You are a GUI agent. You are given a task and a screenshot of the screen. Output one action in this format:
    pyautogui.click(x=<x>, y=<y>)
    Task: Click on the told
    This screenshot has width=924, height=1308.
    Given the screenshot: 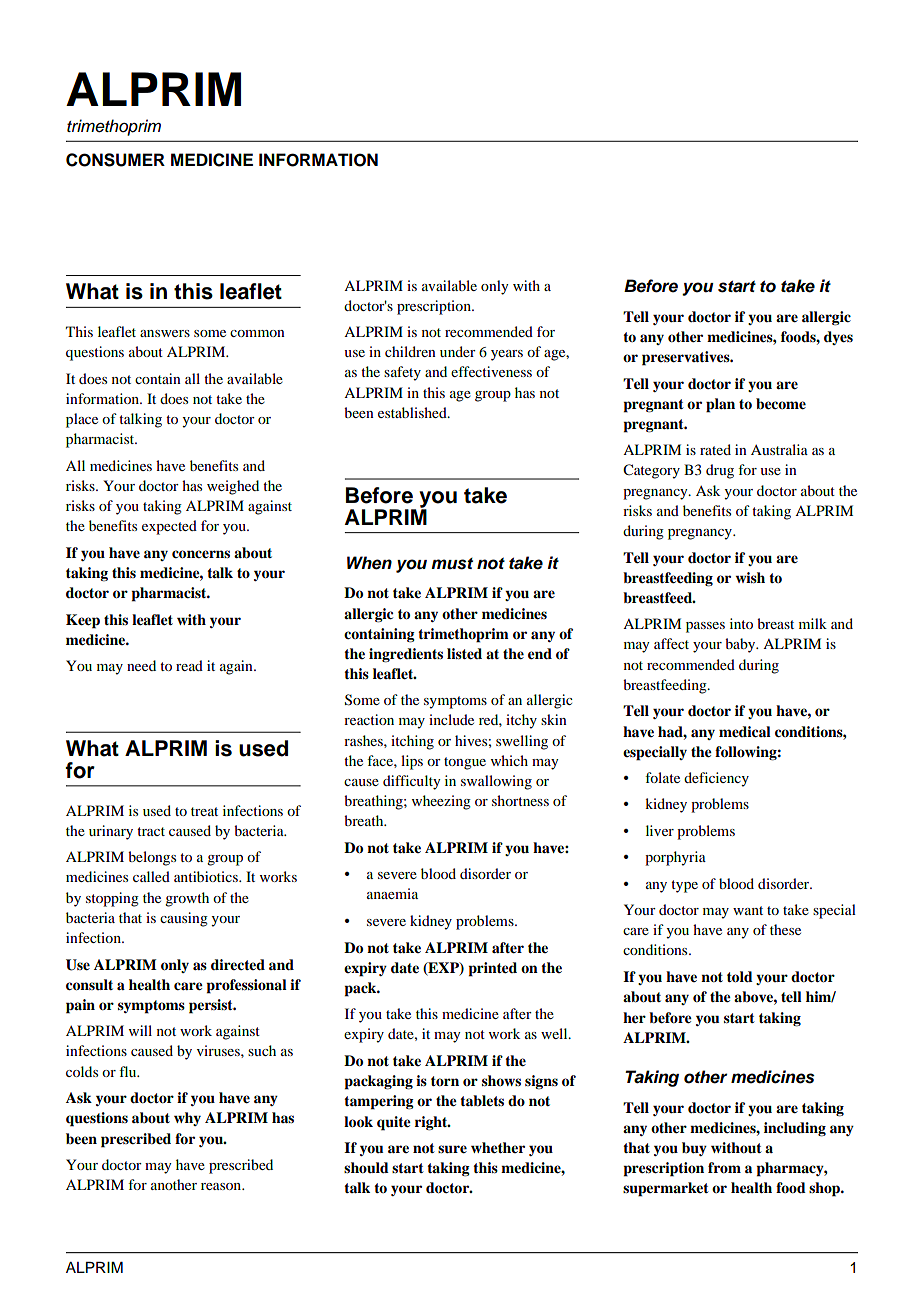 What is the action you would take?
    pyautogui.click(x=740, y=977)
